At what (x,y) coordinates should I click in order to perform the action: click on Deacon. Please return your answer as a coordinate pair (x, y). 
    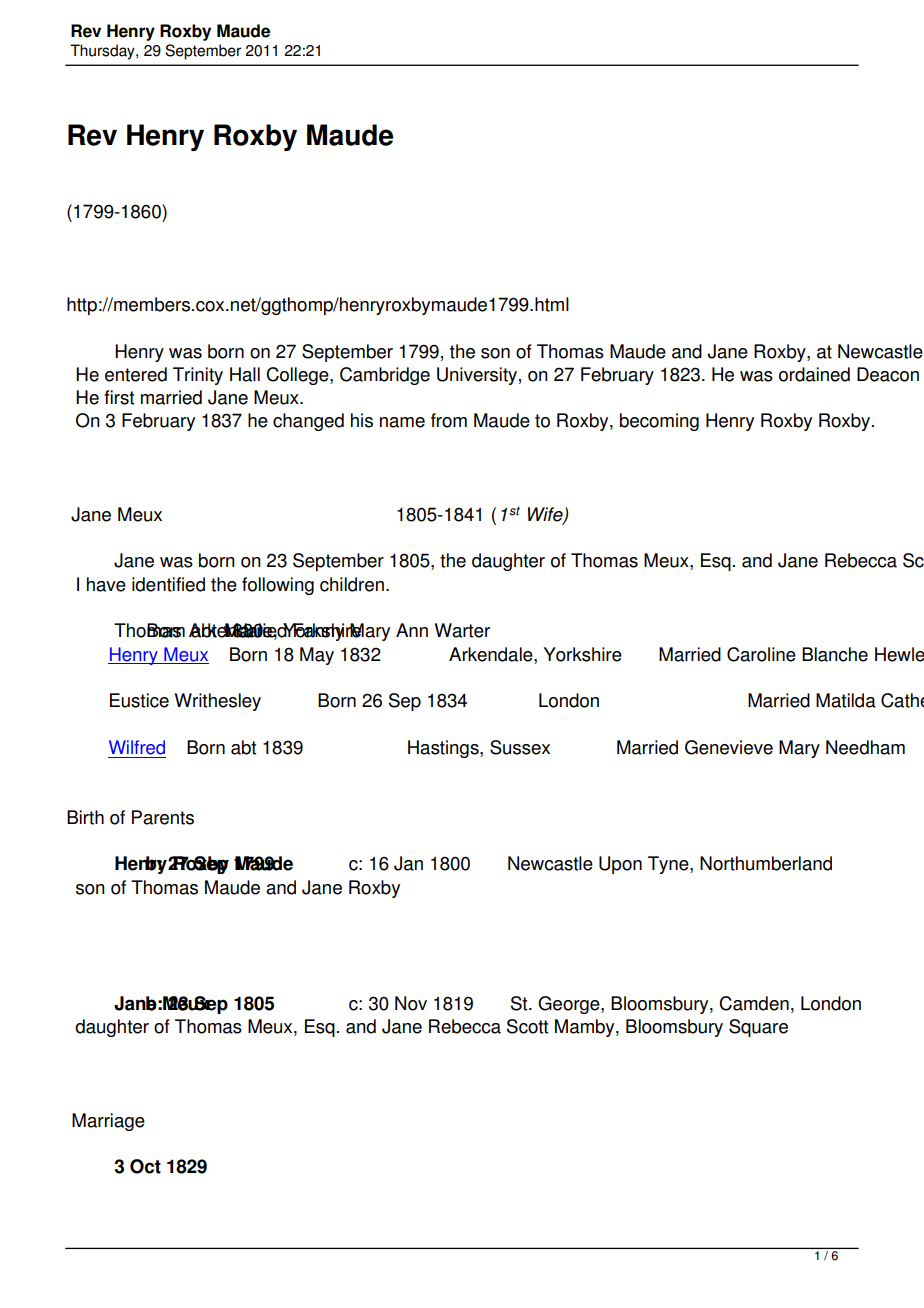
    Looking at the image, I should click on (888, 374).
